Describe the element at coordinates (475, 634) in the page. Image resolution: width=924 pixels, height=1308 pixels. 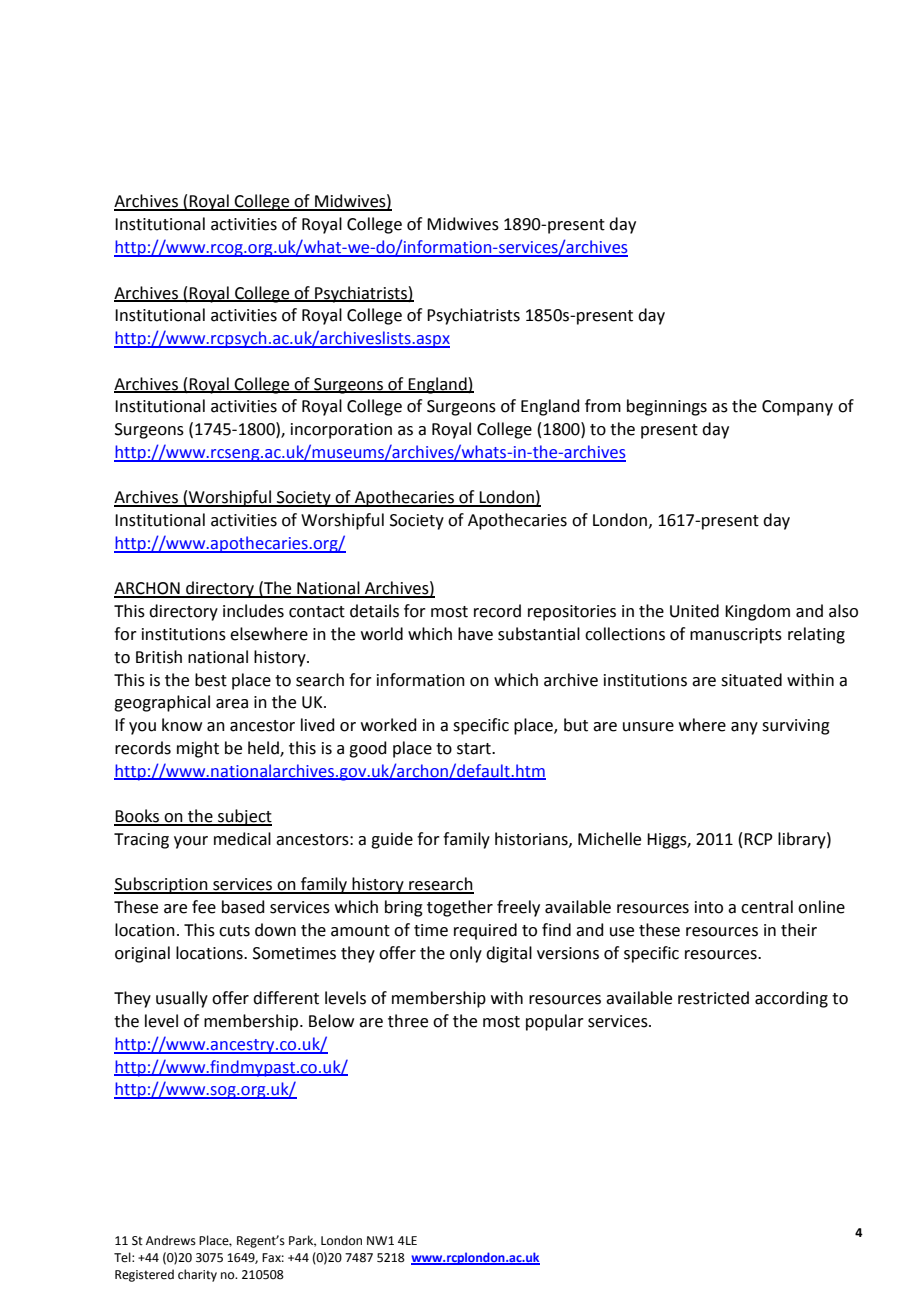
I see `have` at that location.
